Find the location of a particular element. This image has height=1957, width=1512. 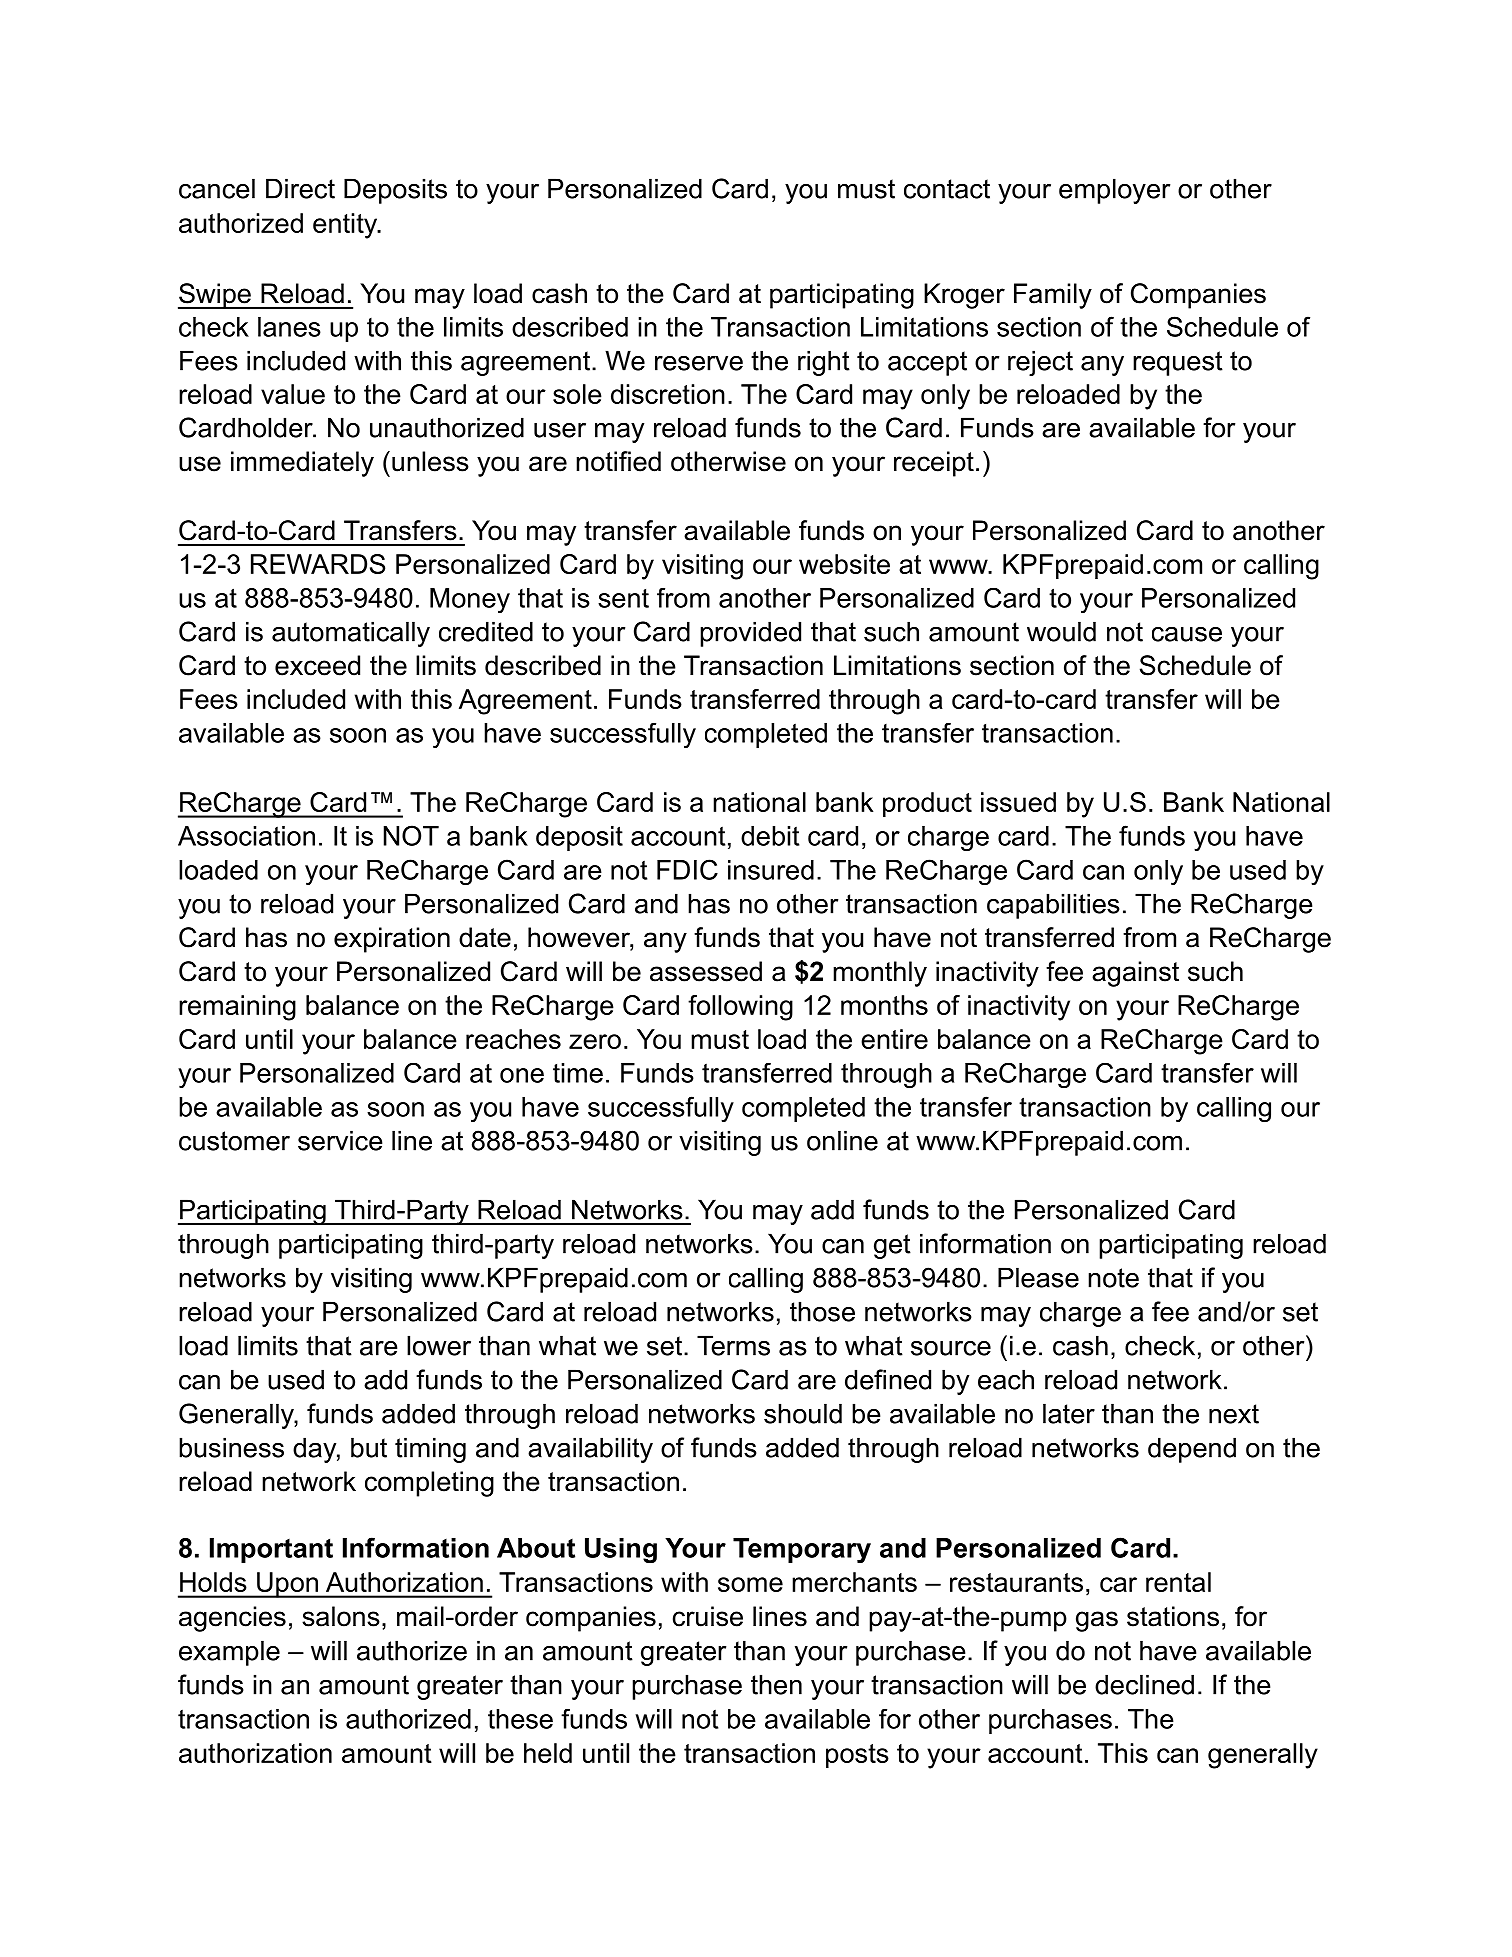

expiration is located at coordinates (392, 940).
